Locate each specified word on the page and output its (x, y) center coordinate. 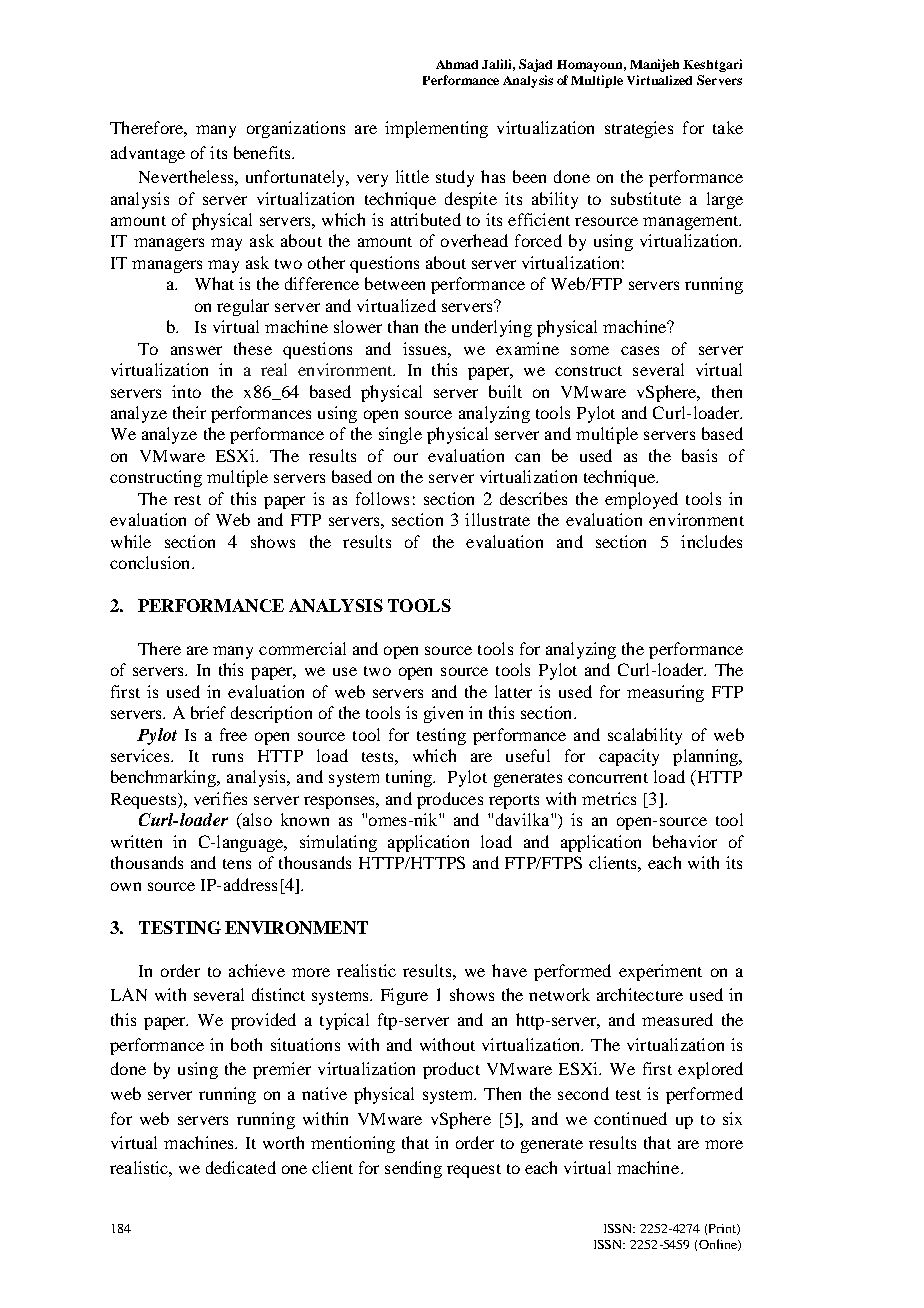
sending (413, 1169)
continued (630, 1118)
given (443, 714)
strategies (639, 129)
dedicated (241, 1167)
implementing (436, 129)
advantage (148, 154)
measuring (665, 693)
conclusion (151, 562)
